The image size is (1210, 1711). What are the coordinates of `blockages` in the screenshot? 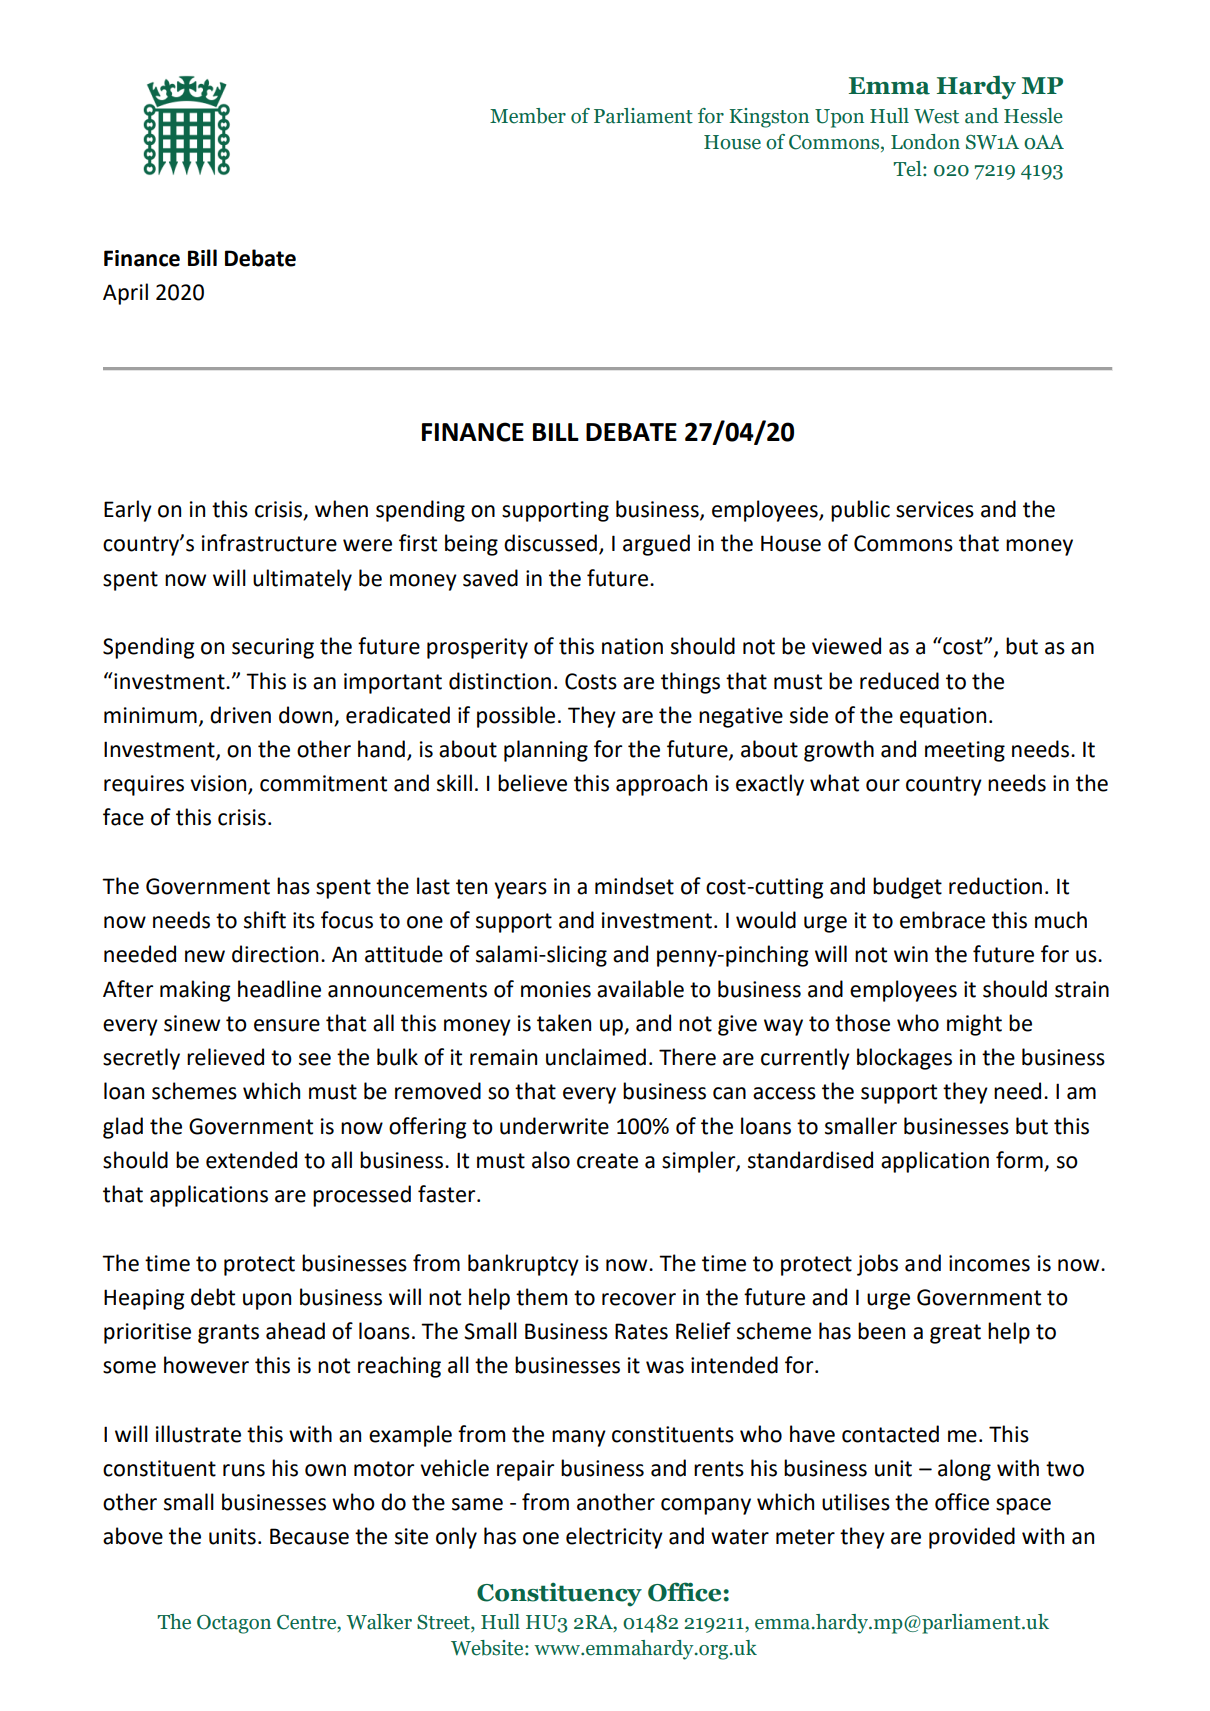 It's located at (904, 1059).
